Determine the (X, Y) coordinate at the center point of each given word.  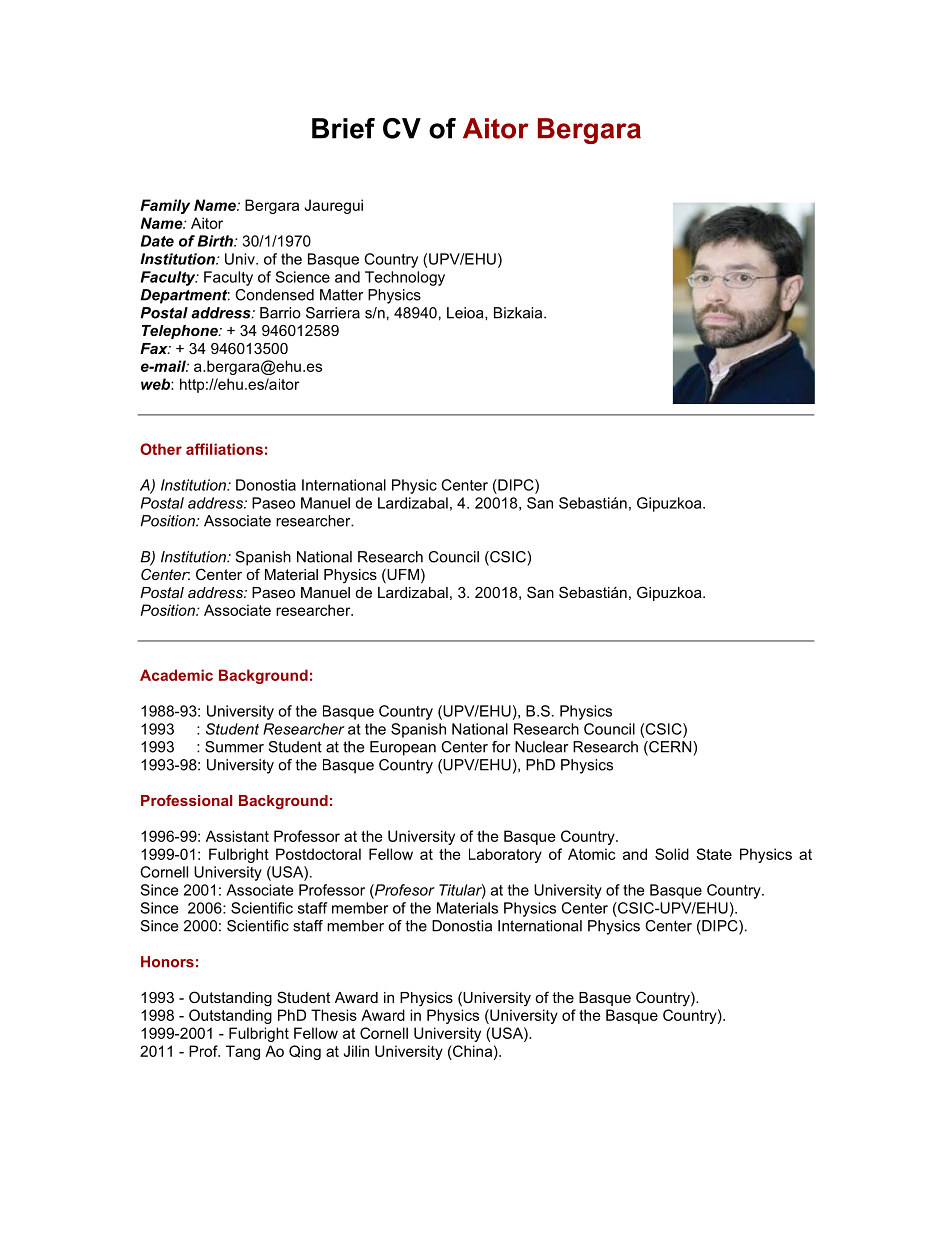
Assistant (237, 836)
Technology (405, 278)
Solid (672, 854)
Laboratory (505, 855)
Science (302, 277)
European (403, 748)
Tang (243, 1052)
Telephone (181, 332)
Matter (341, 295)
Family (165, 206)
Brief (343, 128)
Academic (176, 675)
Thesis (334, 1015)
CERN (670, 748)
